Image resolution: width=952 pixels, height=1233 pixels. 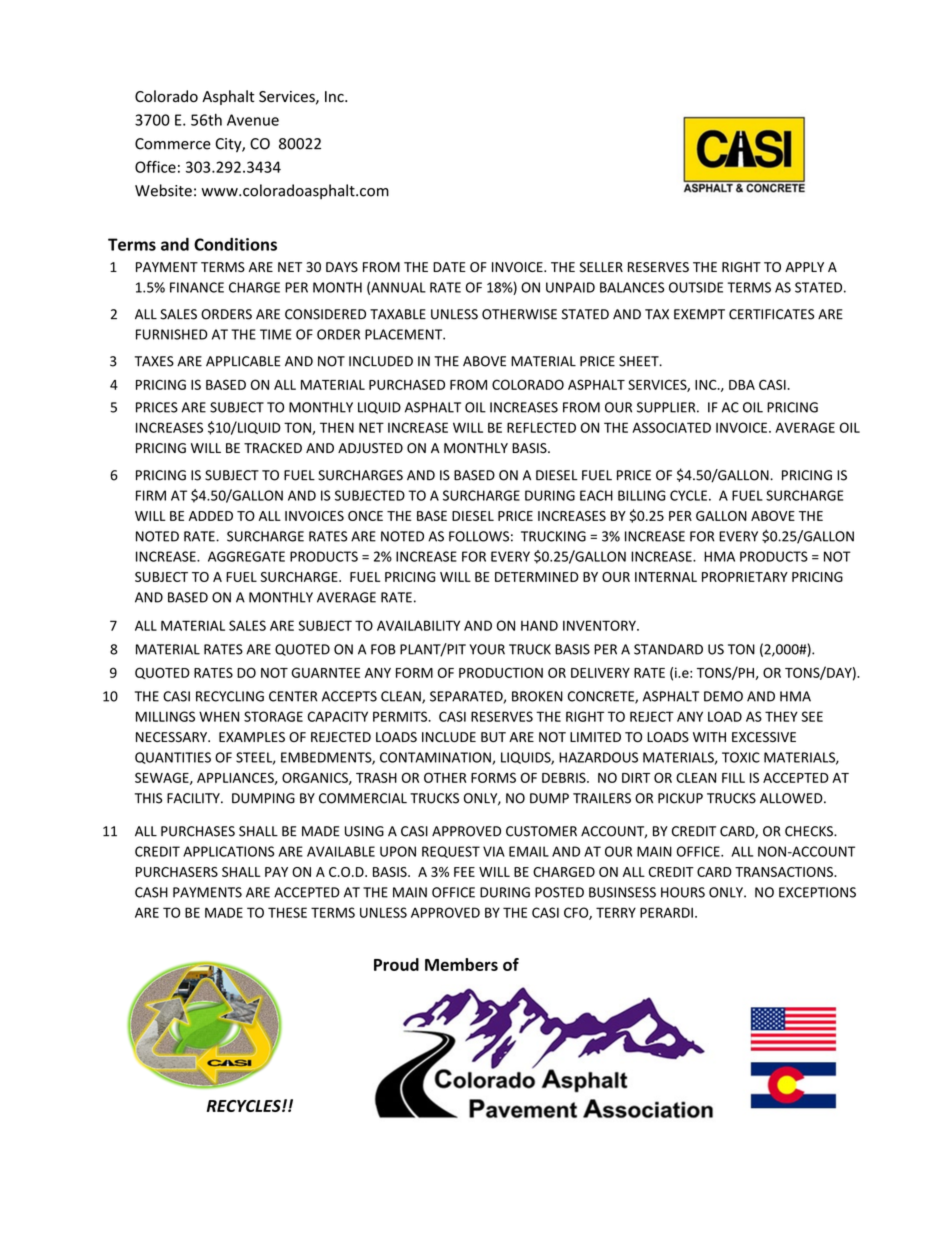 What do you see at coordinates (287, 912) in the document?
I see `THESE` at bounding box center [287, 912].
